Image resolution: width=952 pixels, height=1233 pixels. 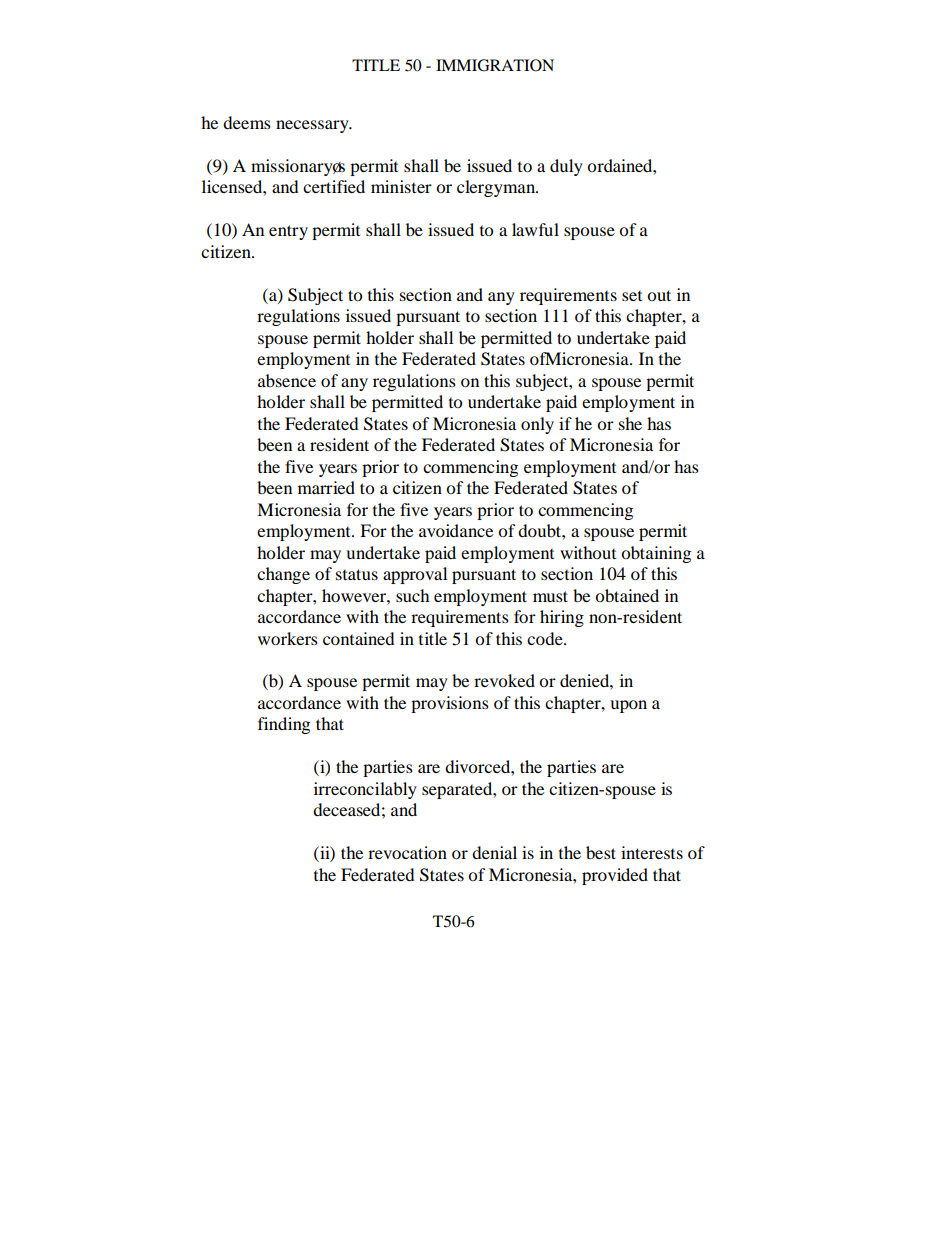 I want to click on provisions, so click(x=450, y=704).
